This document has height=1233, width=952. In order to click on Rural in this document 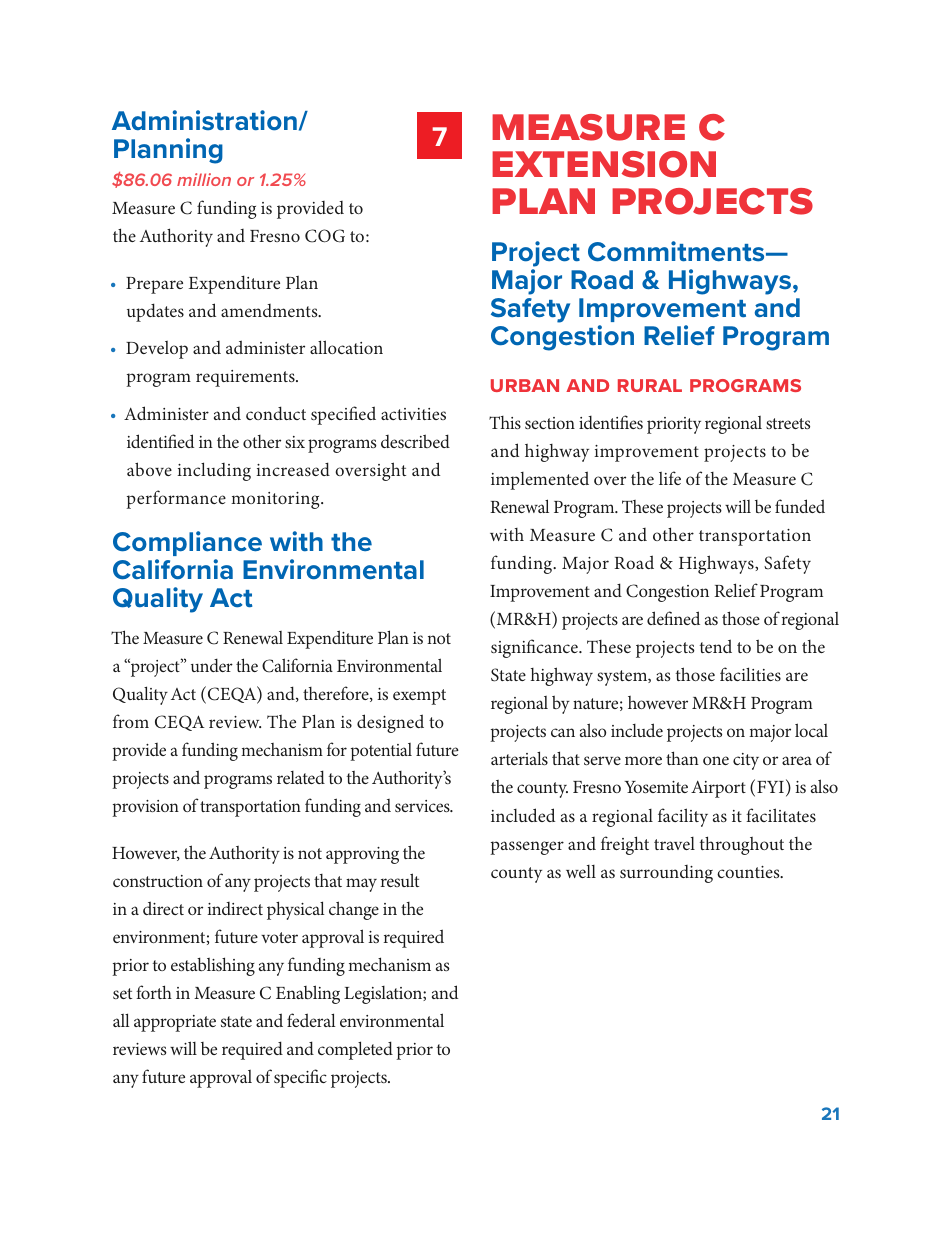, I will do `click(650, 385)`.
